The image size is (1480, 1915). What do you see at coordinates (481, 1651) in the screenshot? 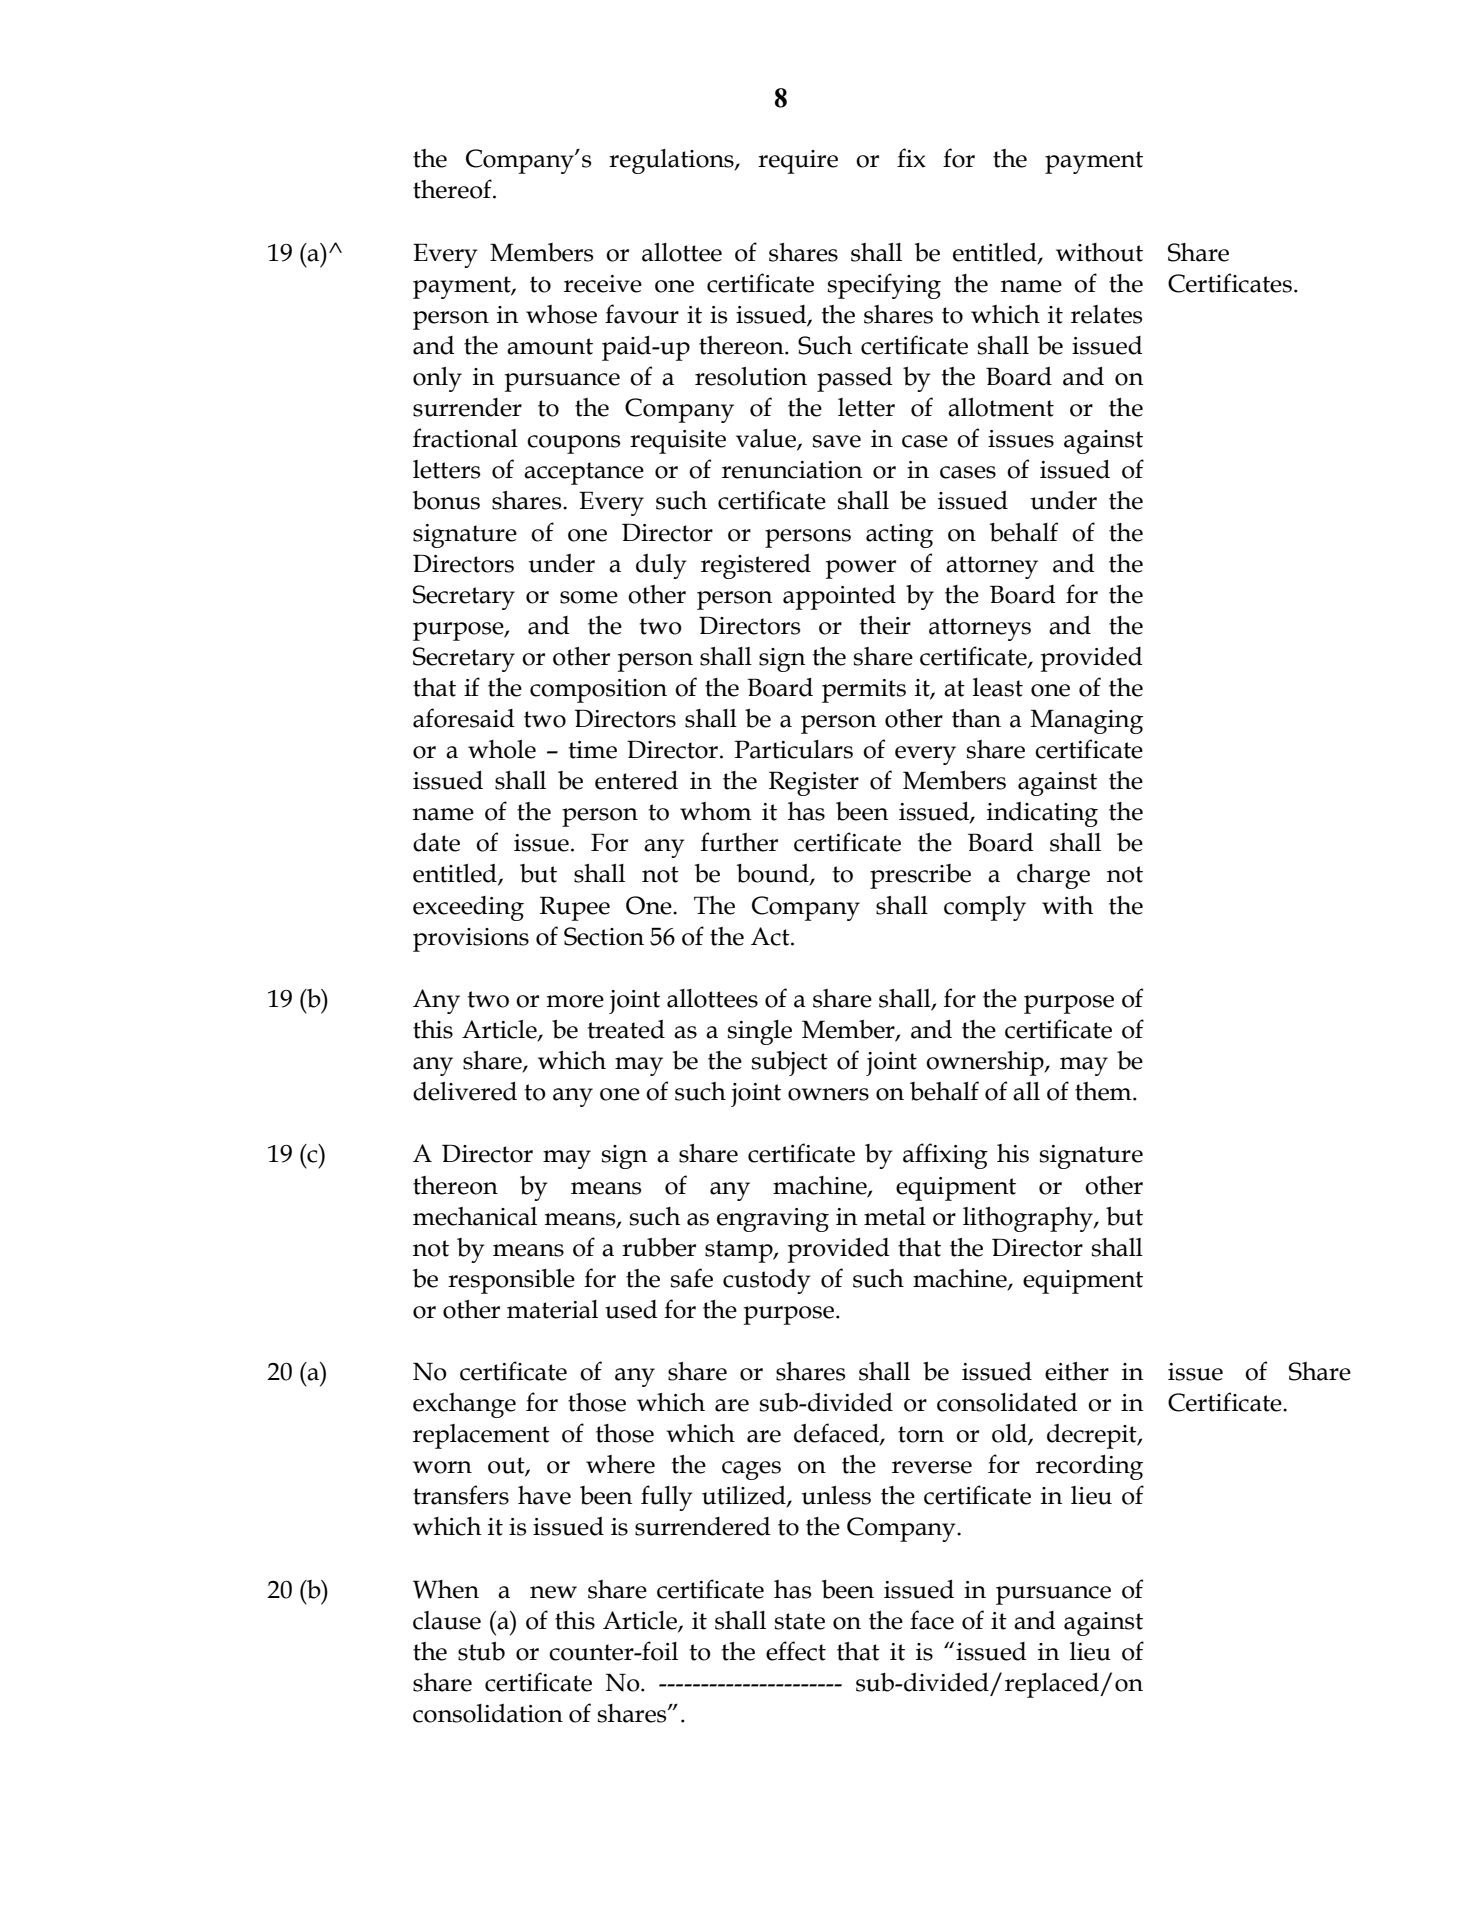
I see `stub` at bounding box center [481, 1651].
